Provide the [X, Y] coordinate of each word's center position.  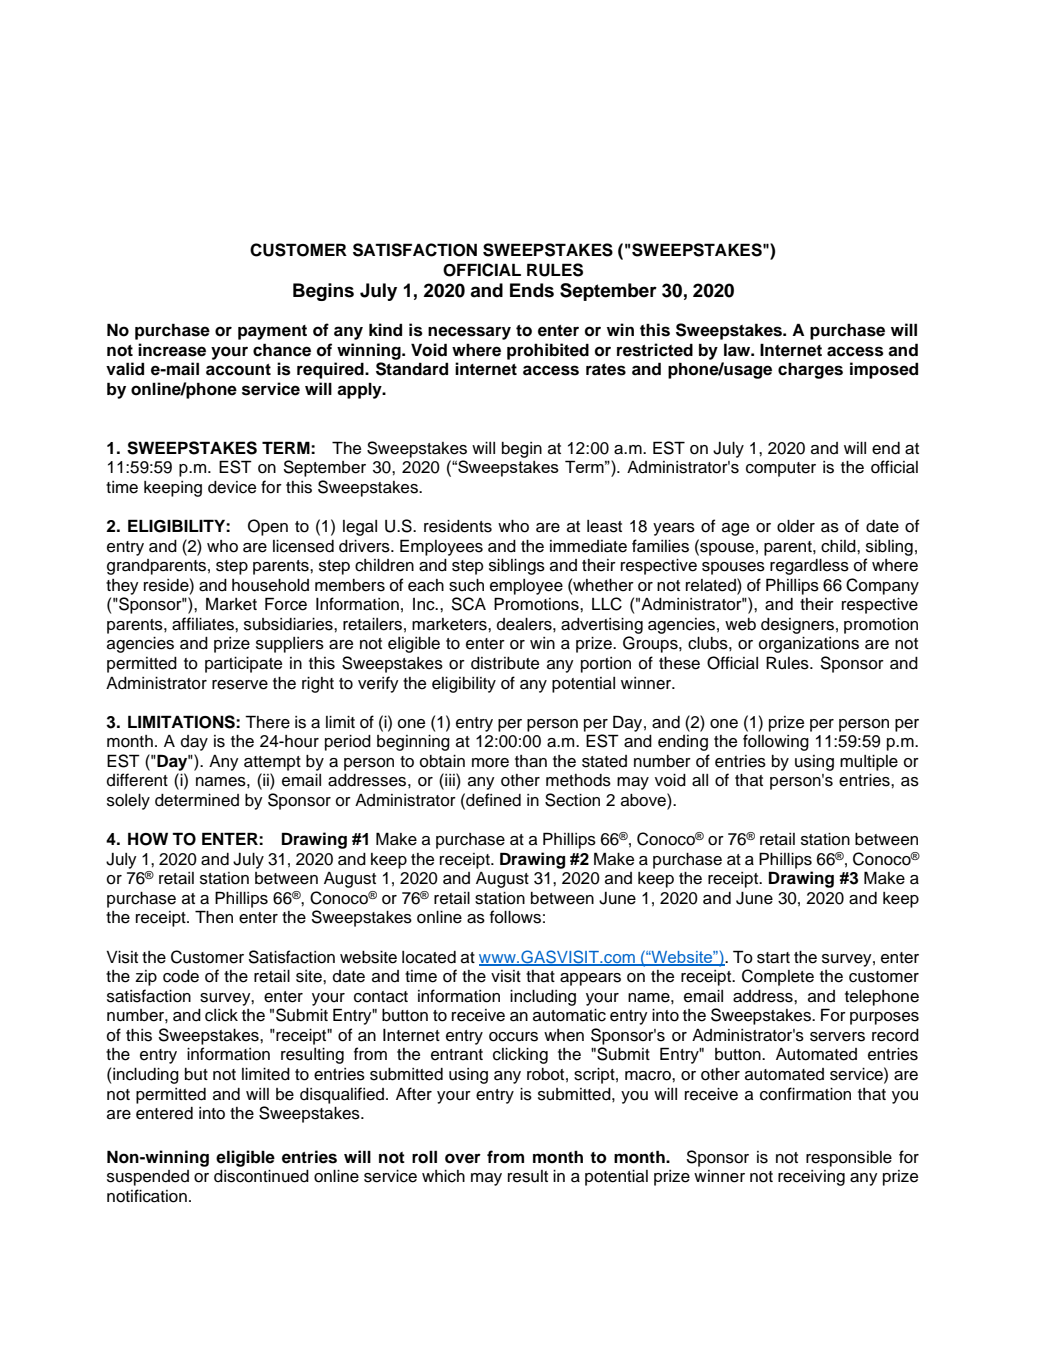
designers [797, 626]
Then [214, 917]
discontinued [261, 1176]
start [773, 958]
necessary [469, 333]
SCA [468, 604]
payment [272, 332]
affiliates [204, 624]
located [429, 957]
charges [810, 371]
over [463, 1158]
